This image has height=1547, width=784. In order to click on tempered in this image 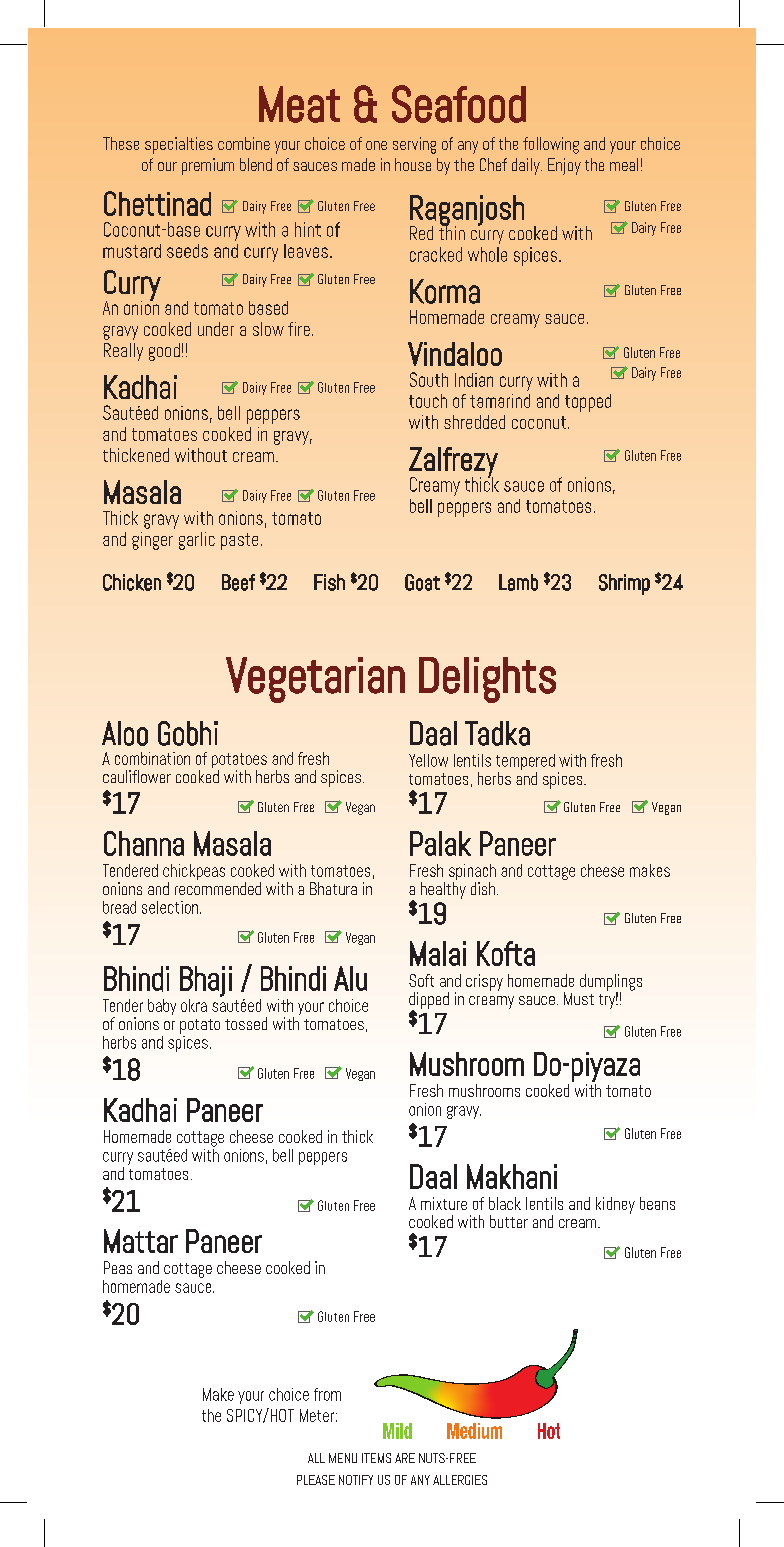, I will do `click(525, 763)`.
